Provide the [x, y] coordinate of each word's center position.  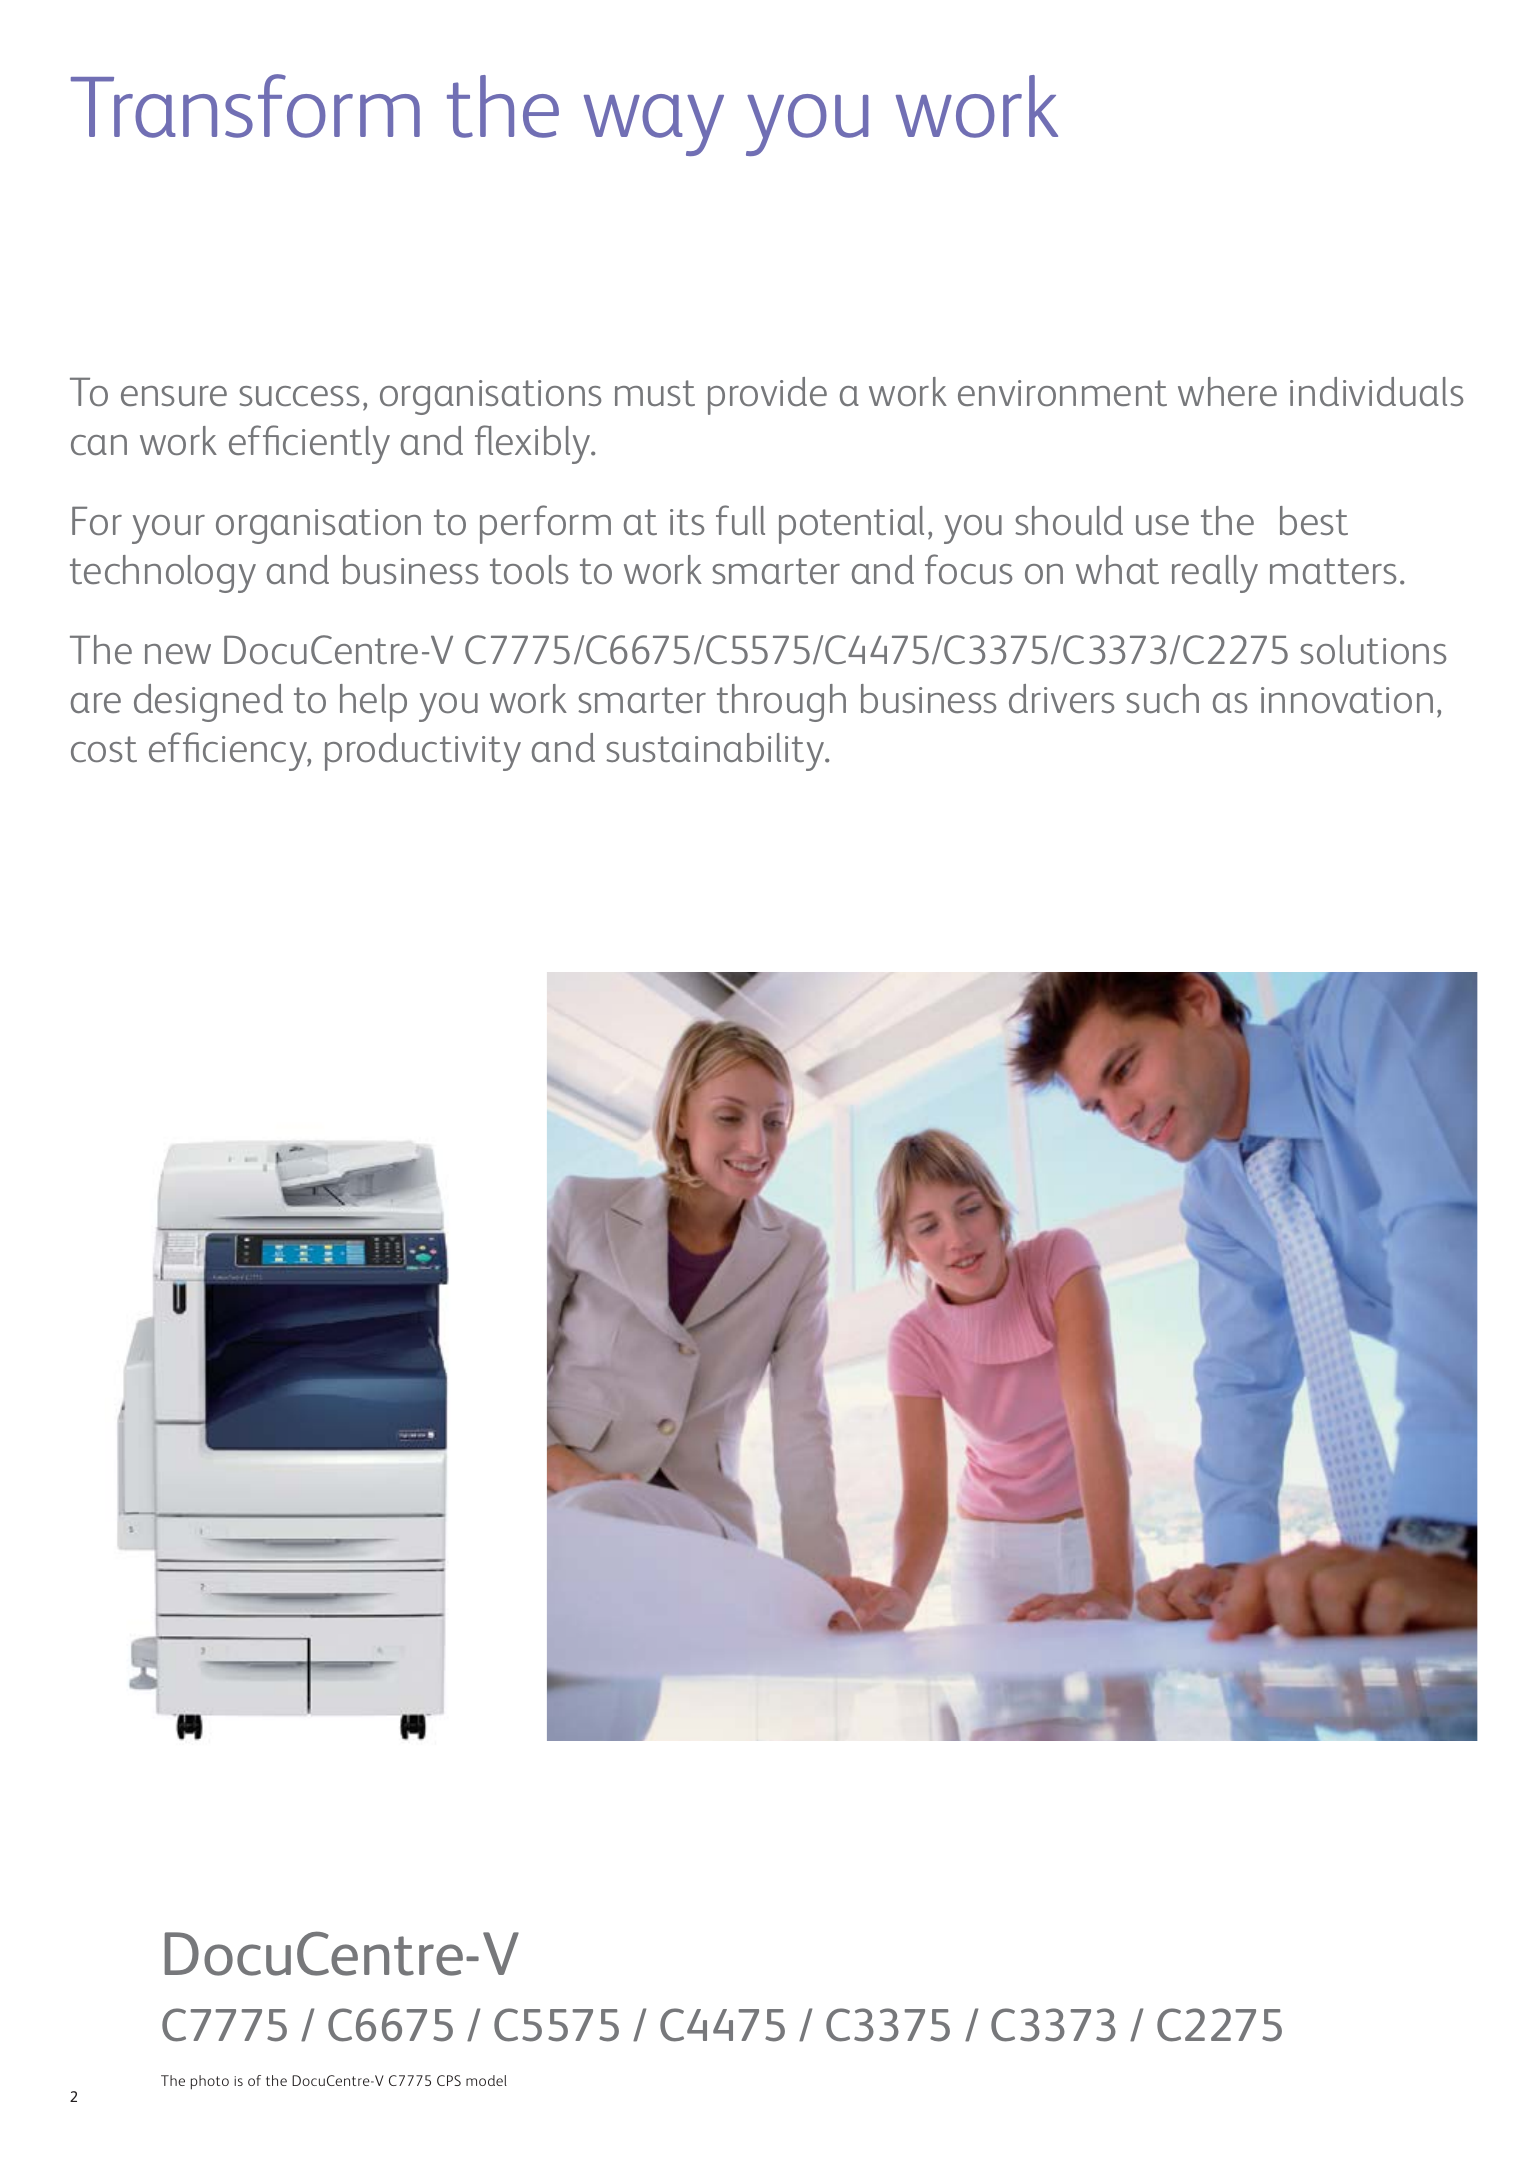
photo [210, 2082]
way [654, 125]
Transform [245, 106]
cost [104, 749]
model [486, 2080]
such [1162, 698]
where [1227, 391]
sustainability [716, 752]
